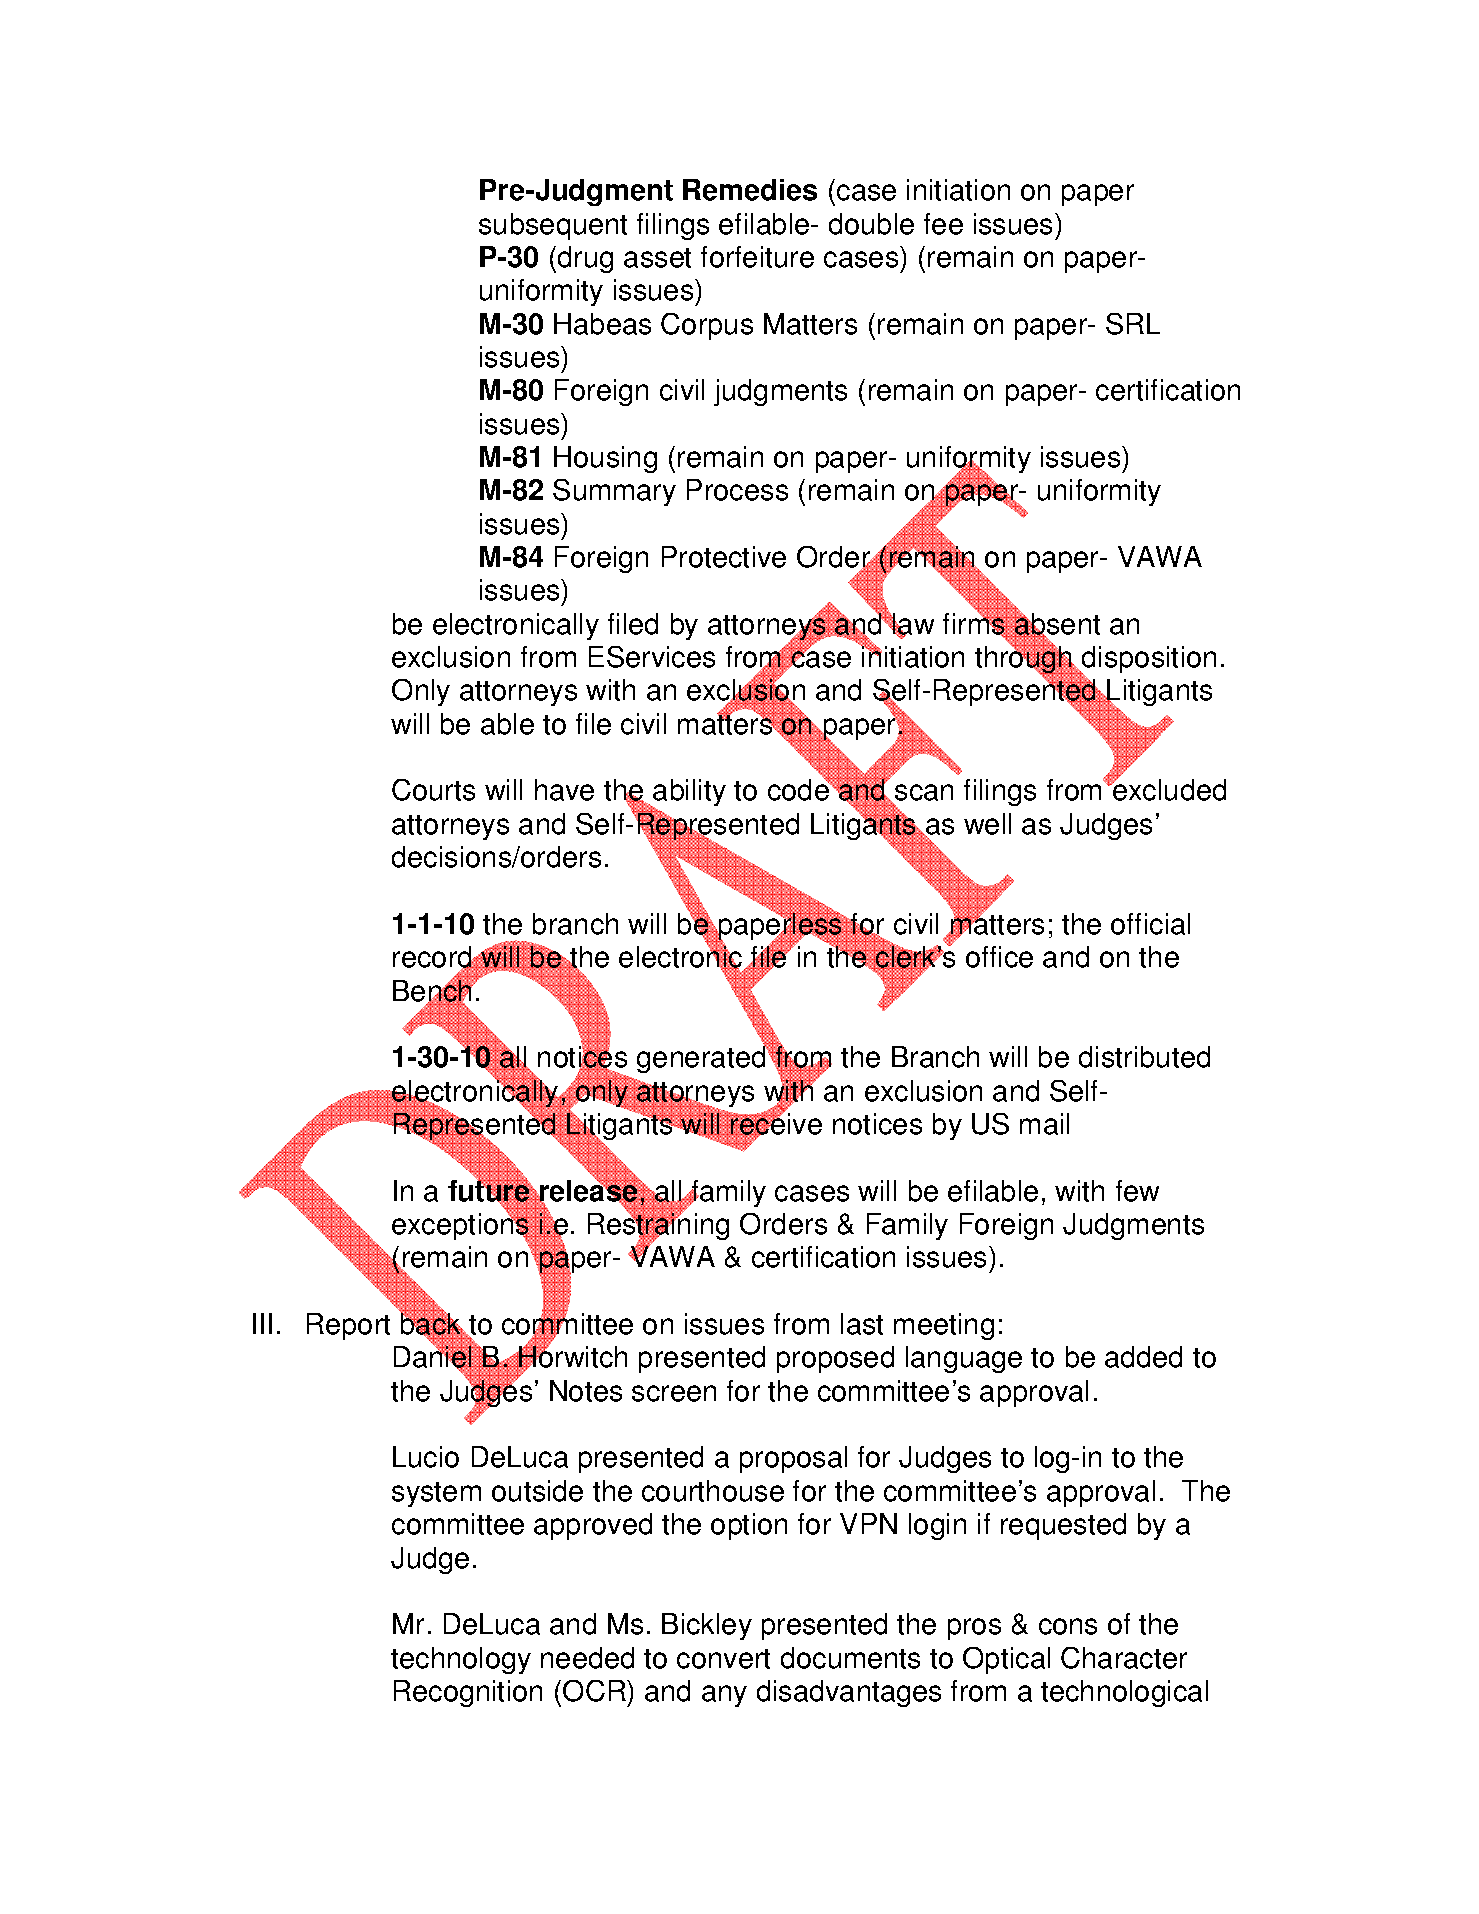 This image has height=1914, width=1479. I want to click on Report, so click(348, 1326).
